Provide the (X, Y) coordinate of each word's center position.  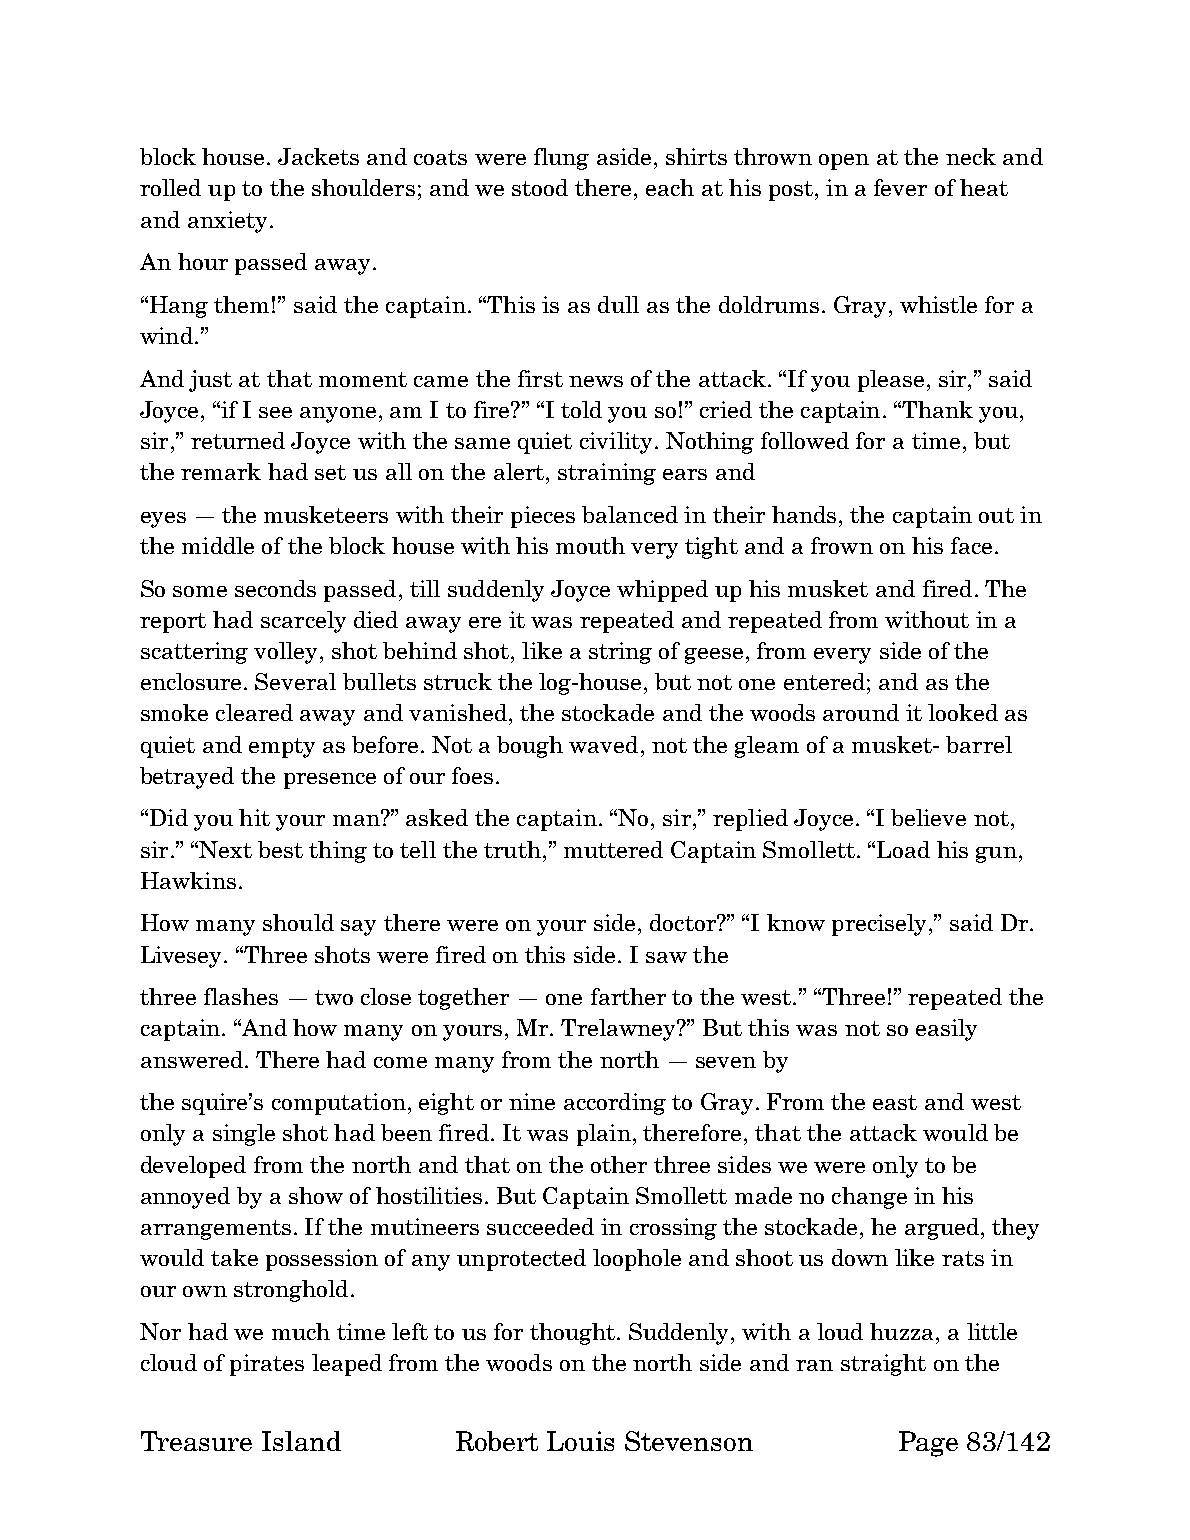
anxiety (227, 222)
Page (928, 1444)
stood (540, 187)
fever (900, 187)
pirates (267, 1365)
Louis (580, 1441)
